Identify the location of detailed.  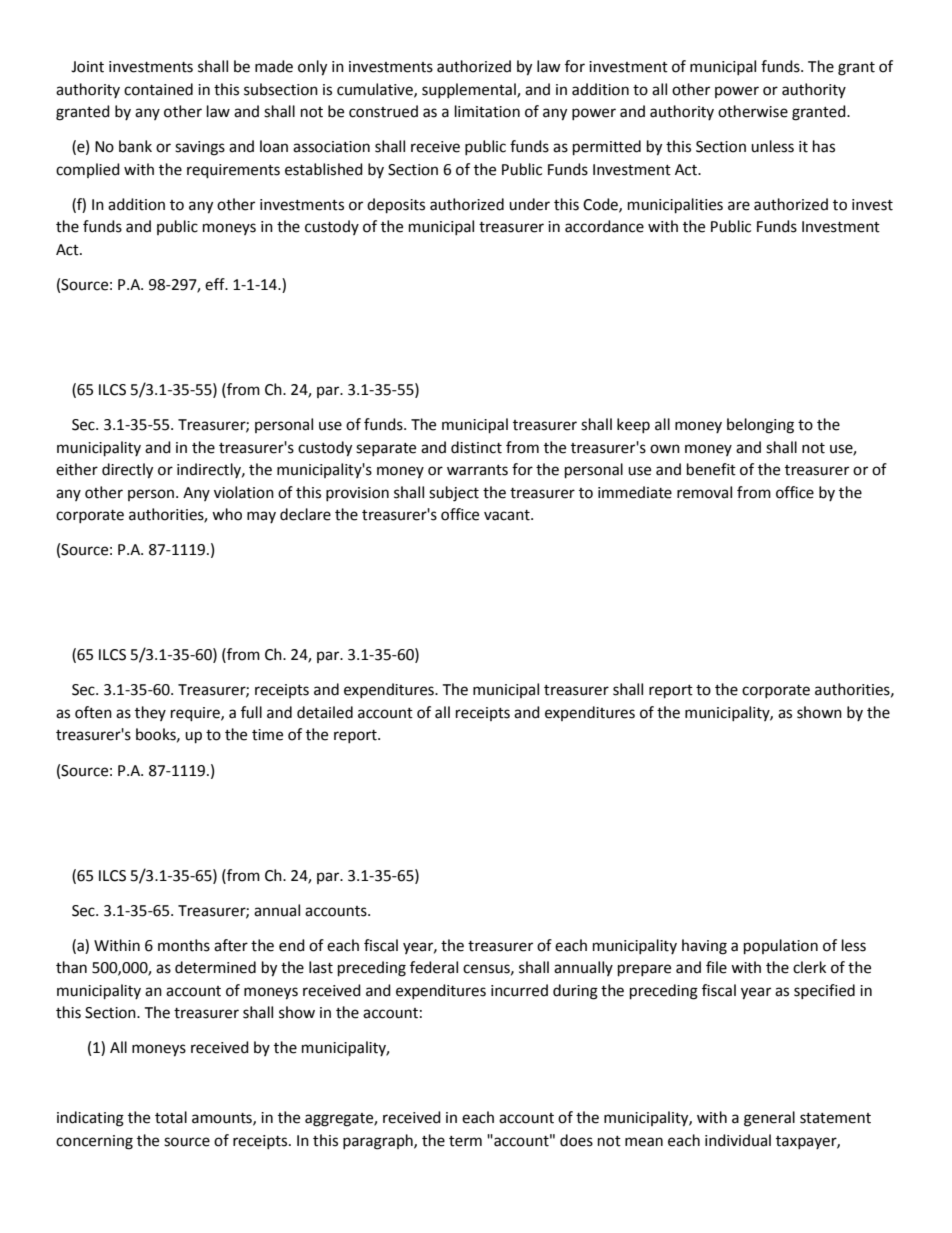
(325, 712).
